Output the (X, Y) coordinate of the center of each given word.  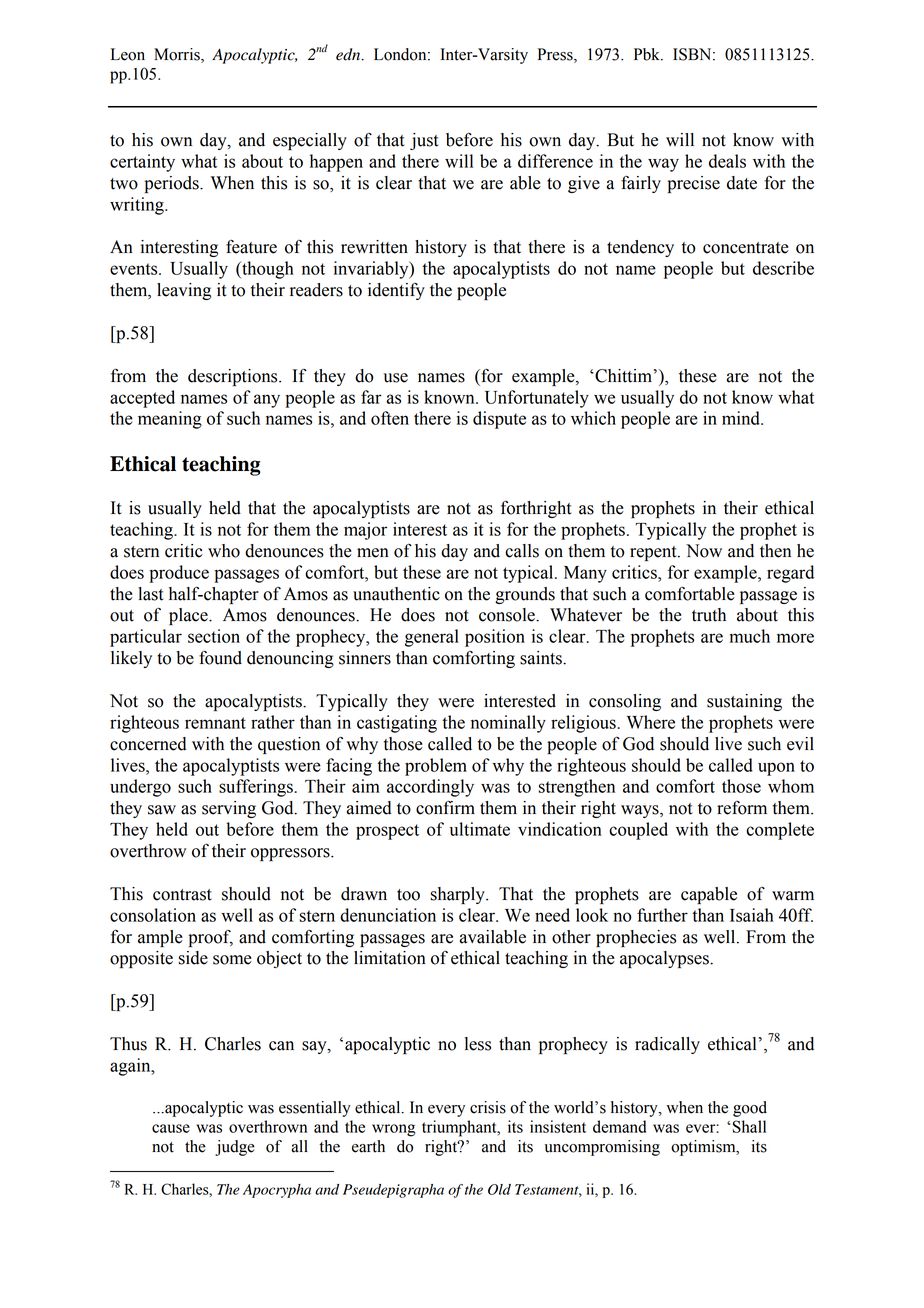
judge (235, 1148)
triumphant (460, 1128)
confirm (445, 807)
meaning (170, 420)
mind (742, 418)
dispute (499, 420)
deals (727, 161)
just (424, 141)
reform (742, 808)
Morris (178, 55)
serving (229, 809)
